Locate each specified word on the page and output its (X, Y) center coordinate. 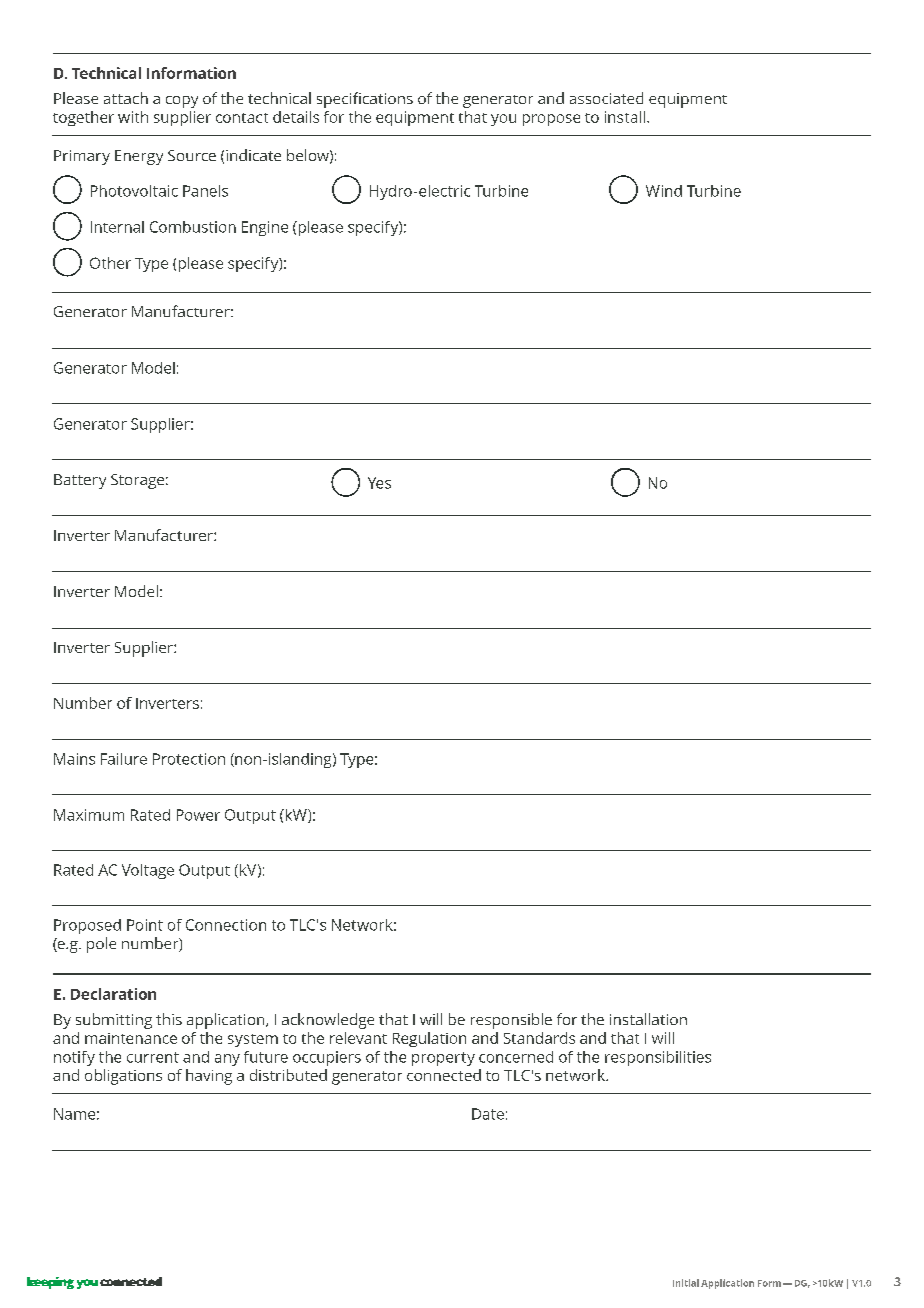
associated (606, 98)
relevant (358, 1038)
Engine (265, 228)
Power (198, 815)
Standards (539, 1038)
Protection (189, 759)
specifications (365, 100)
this (169, 1019)
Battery (80, 481)
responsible (511, 1021)
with (133, 117)
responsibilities (658, 1058)
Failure (124, 759)
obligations (123, 1077)
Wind (664, 191)
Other (110, 263)
